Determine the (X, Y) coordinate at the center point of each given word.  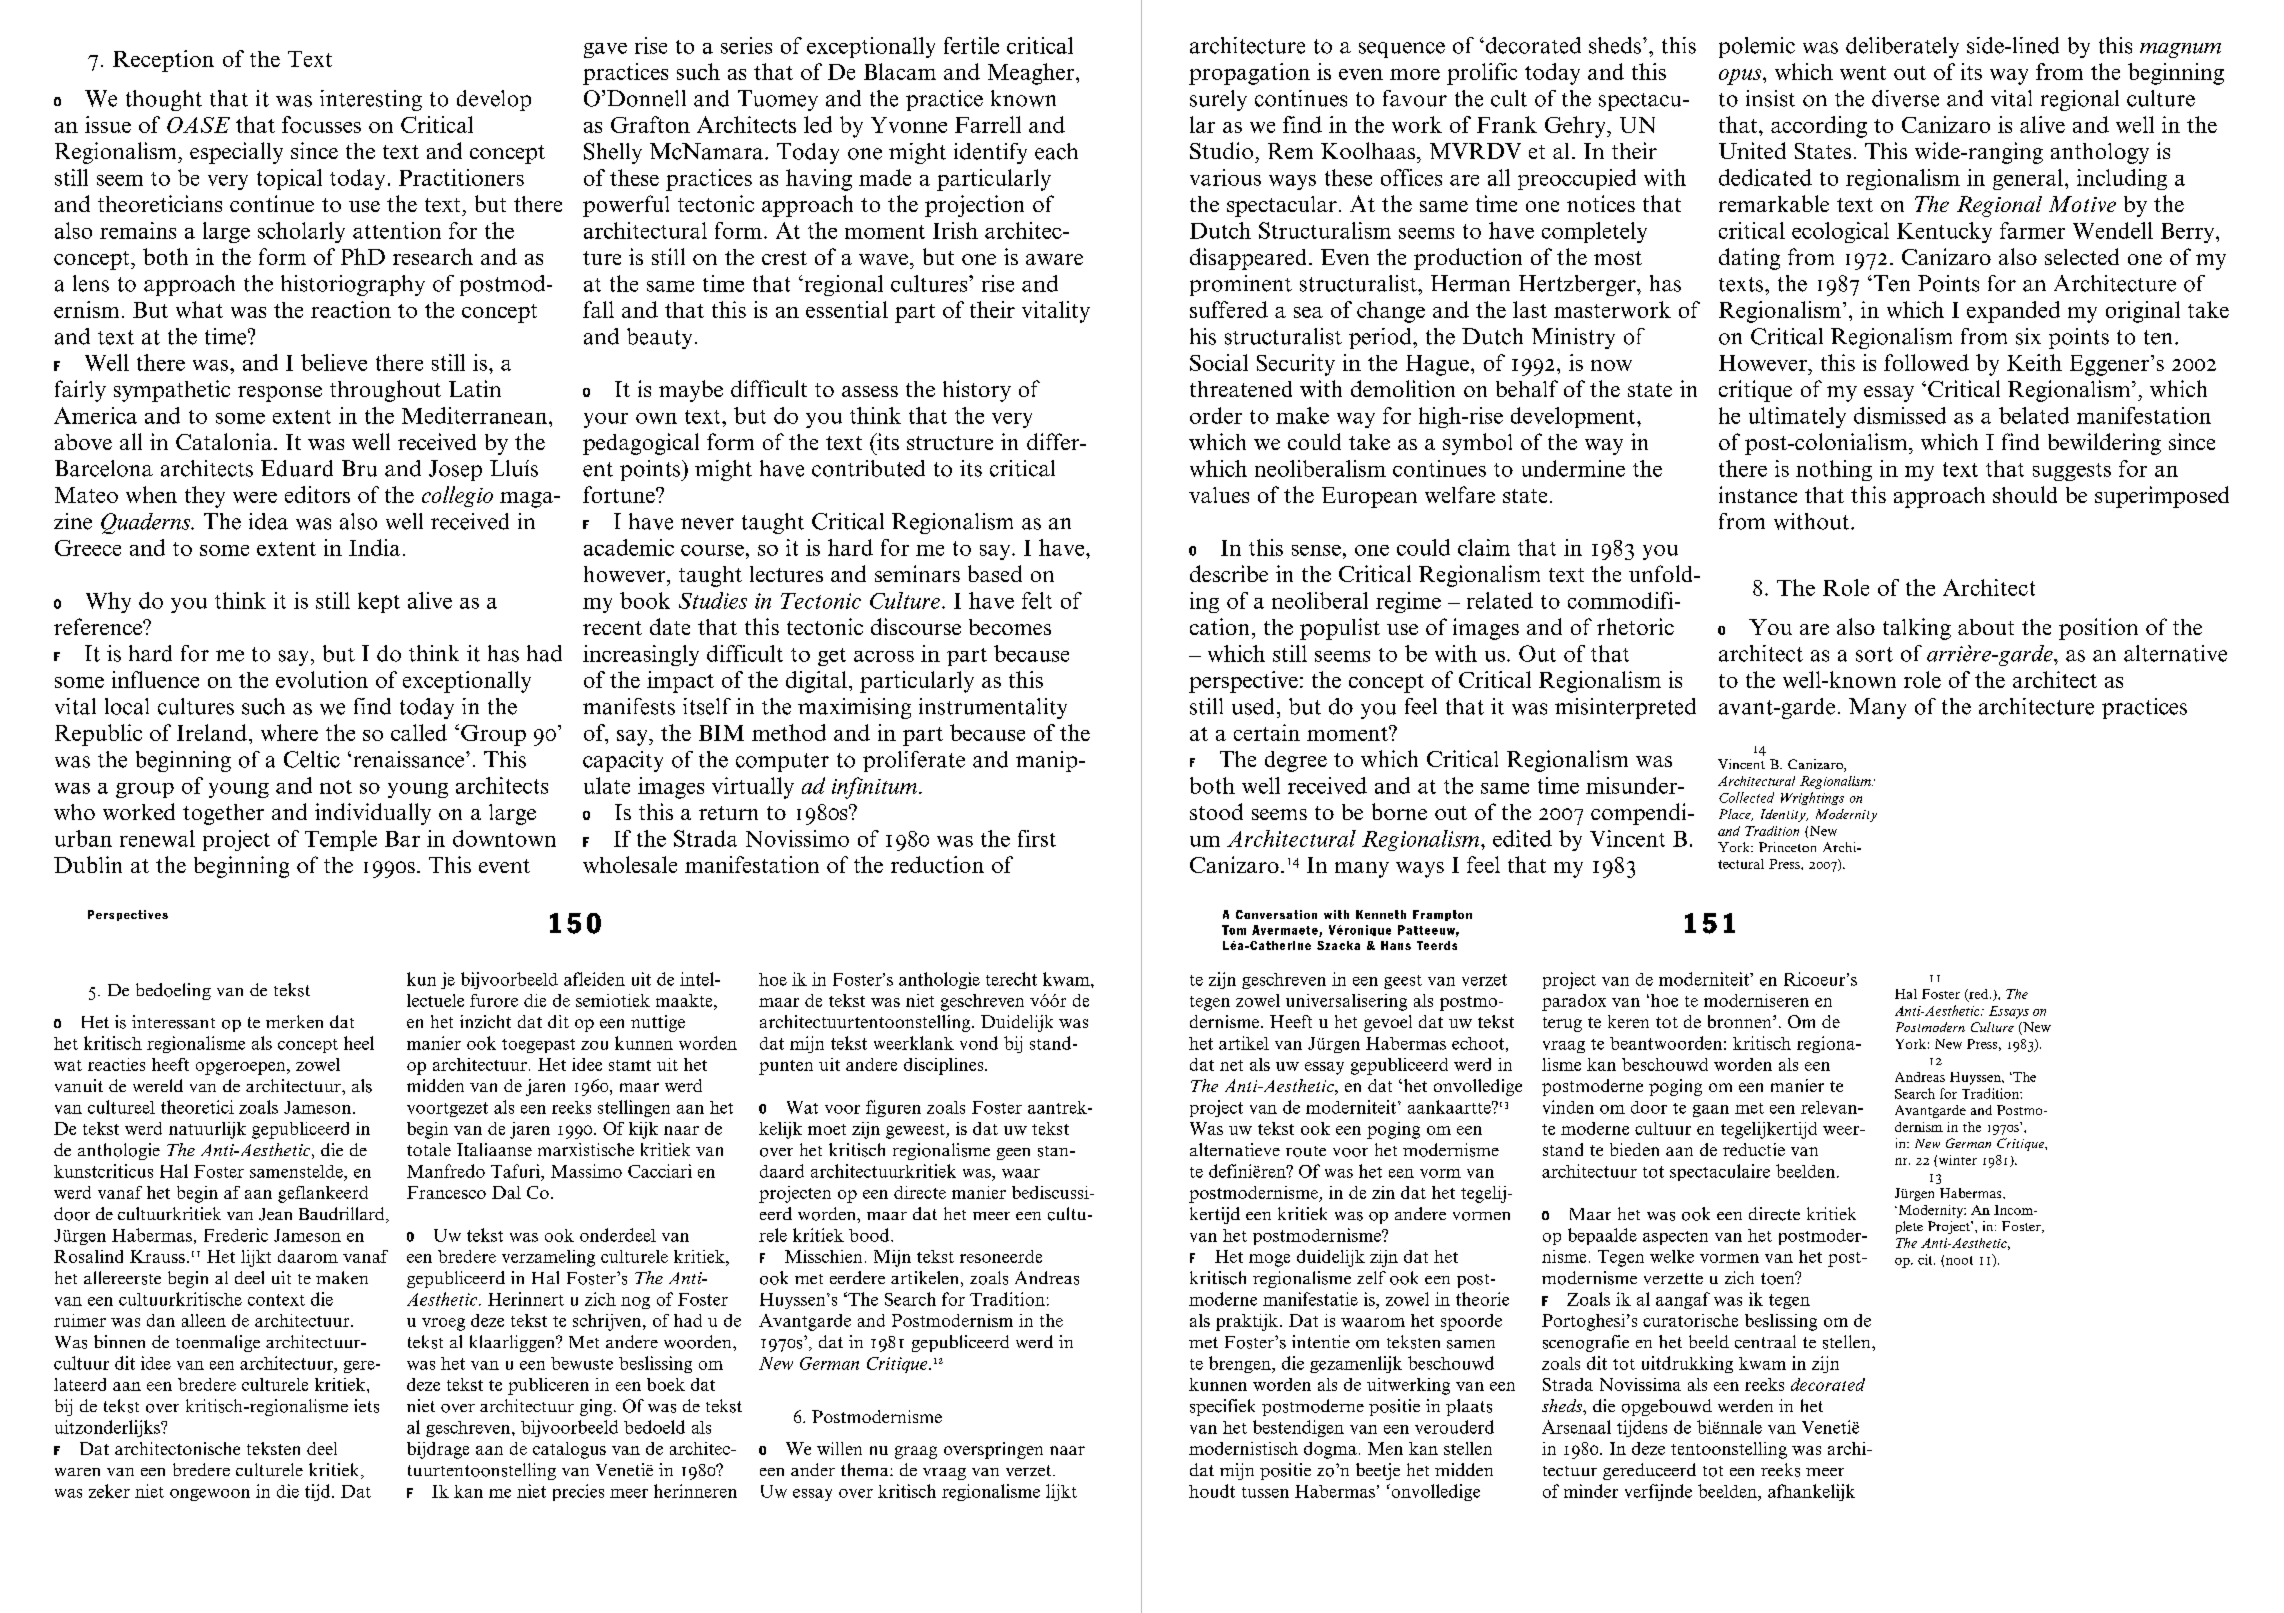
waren (77, 1472)
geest (1403, 982)
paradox (1574, 1002)
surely (1218, 100)
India (374, 547)
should (2025, 494)
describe (1229, 573)
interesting (371, 100)
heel (359, 1043)
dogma (1330, 1450)
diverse (1905, 98)
